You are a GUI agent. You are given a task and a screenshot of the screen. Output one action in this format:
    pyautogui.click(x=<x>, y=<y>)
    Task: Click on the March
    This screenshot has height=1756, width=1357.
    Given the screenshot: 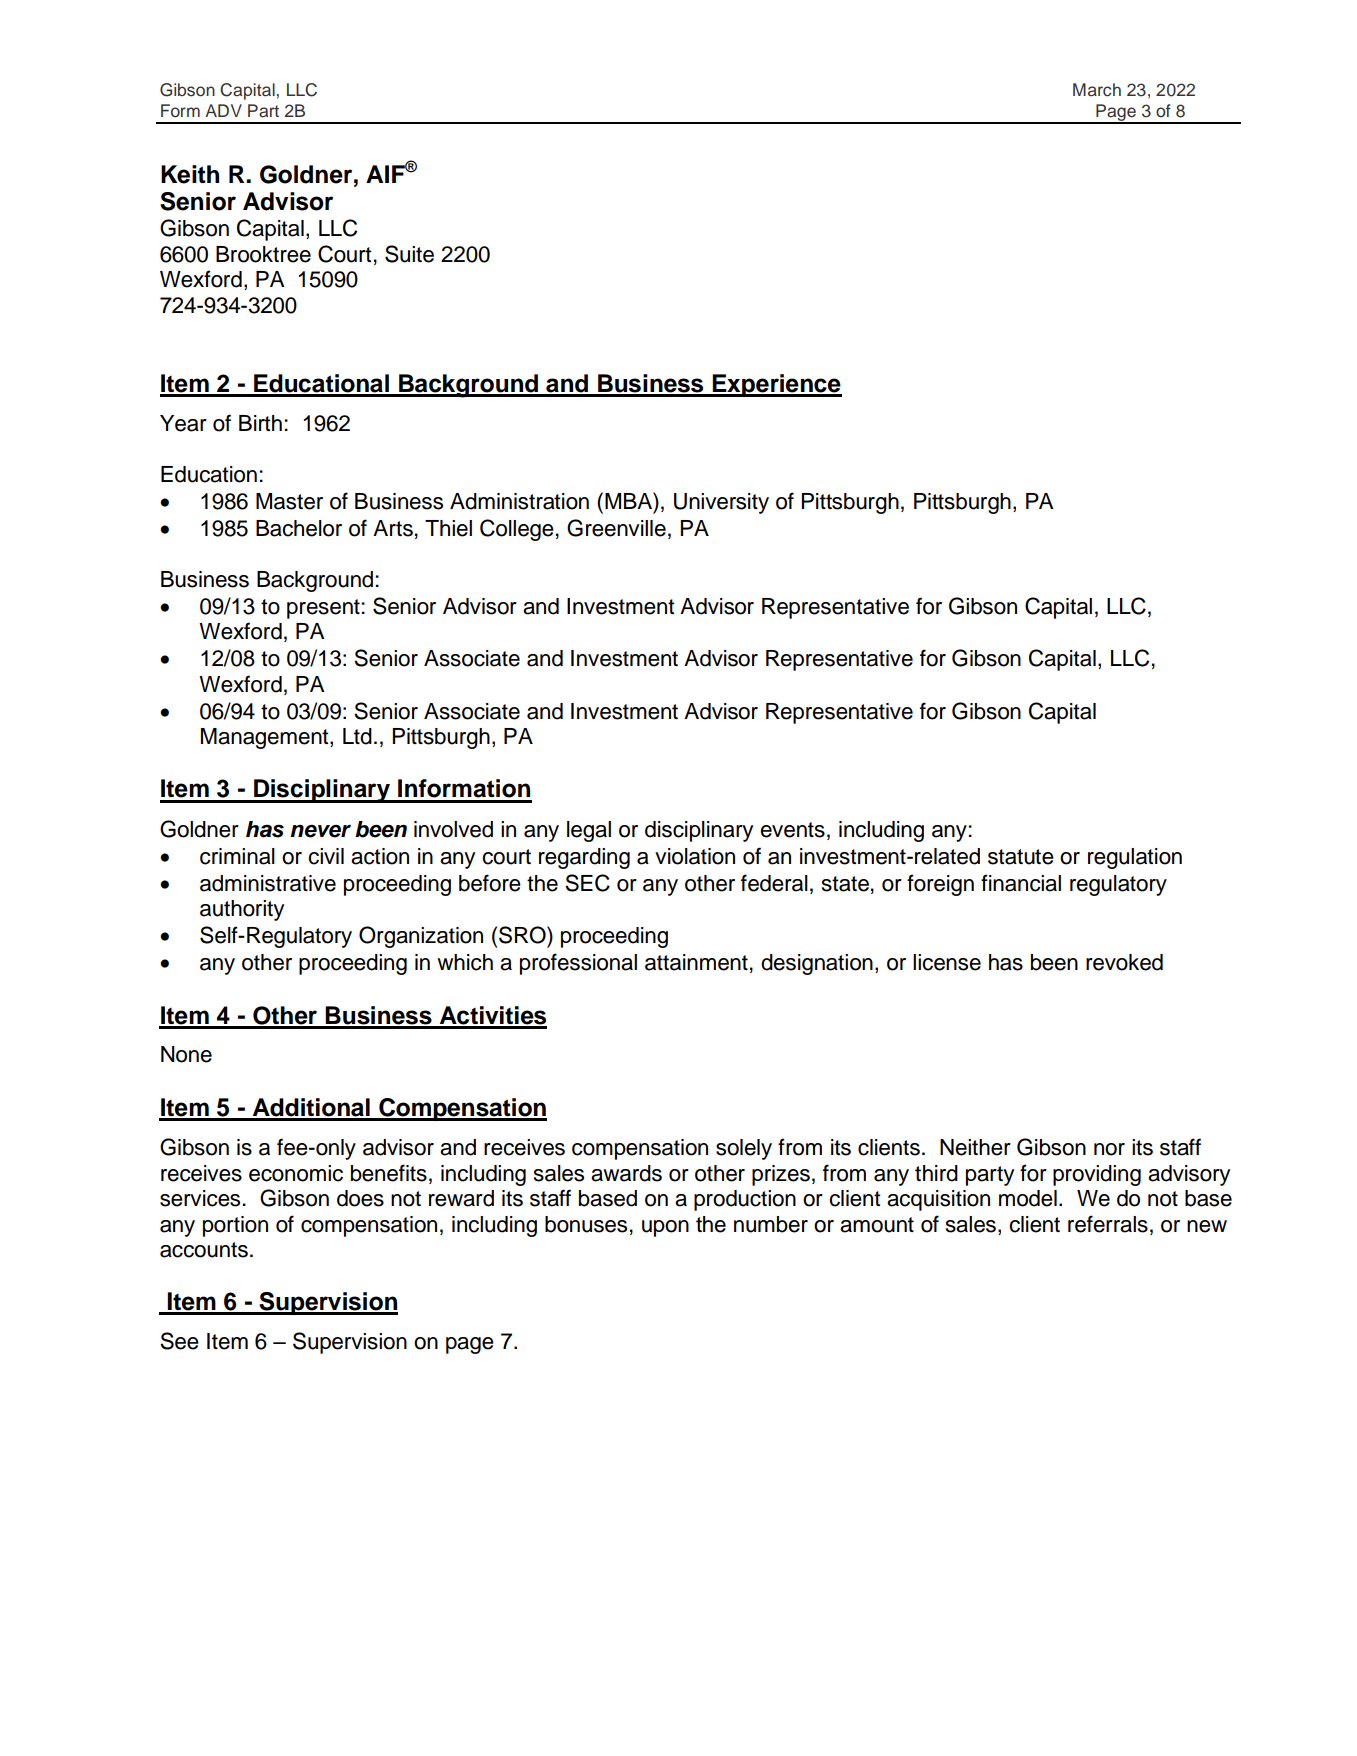 What is the action you would take?
    pyautogui.click(x=1097, y=90)
